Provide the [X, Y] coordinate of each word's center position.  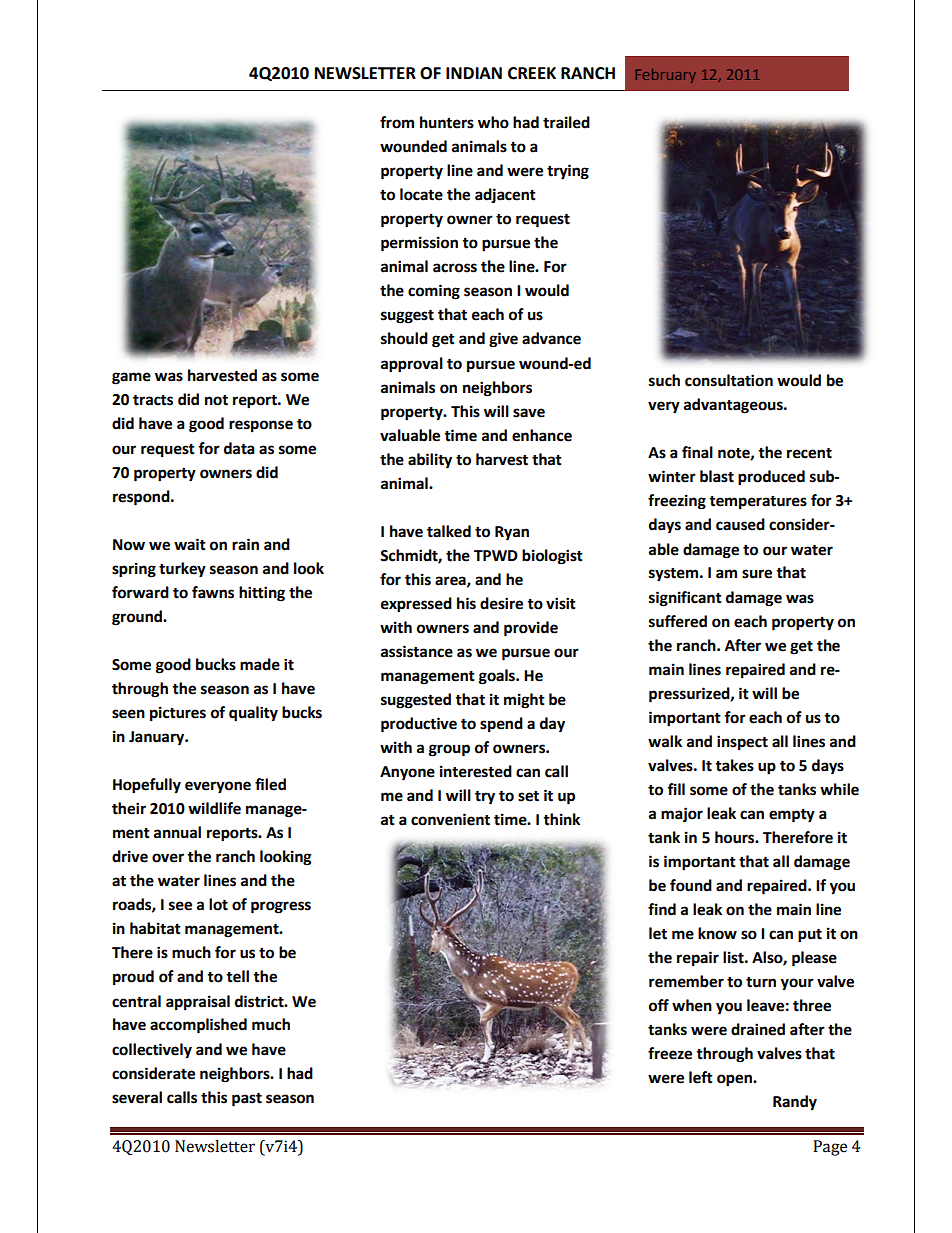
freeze [670, 1053]
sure [757, 574]
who [493, 122]
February [666, 76]
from [397, 122]
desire [501, 603]
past [247, 1099]
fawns [213, 592]
